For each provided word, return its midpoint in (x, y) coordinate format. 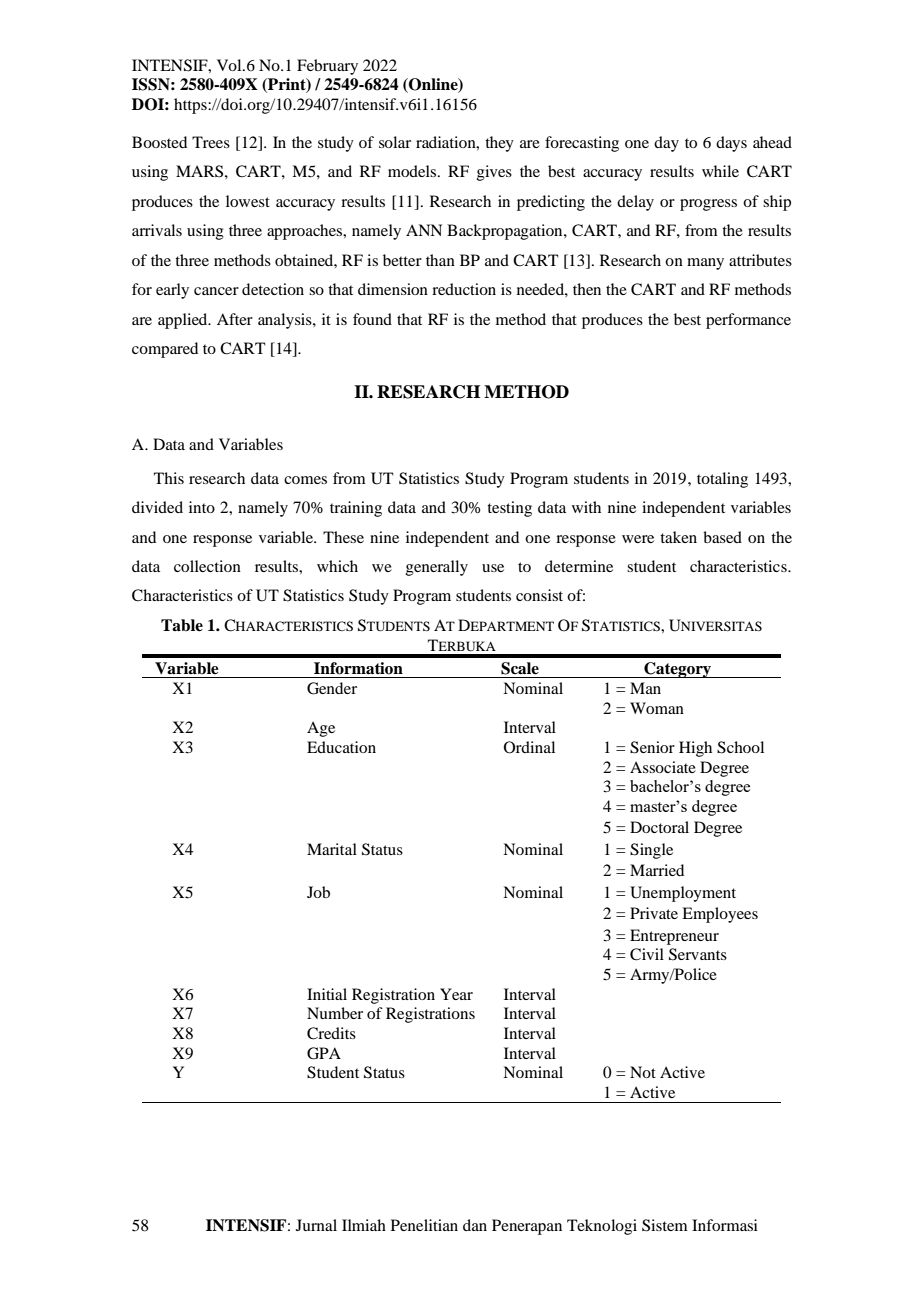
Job (318, 892)
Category (677, 670)
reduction (464, 289)
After (235, 319)
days (731, 144)
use (493, 568)
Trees (211, 142)
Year (456, 994)
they (499, 144)
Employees (720, 915)
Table (182, 625)
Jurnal (316, 1225)
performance (748, 321)
